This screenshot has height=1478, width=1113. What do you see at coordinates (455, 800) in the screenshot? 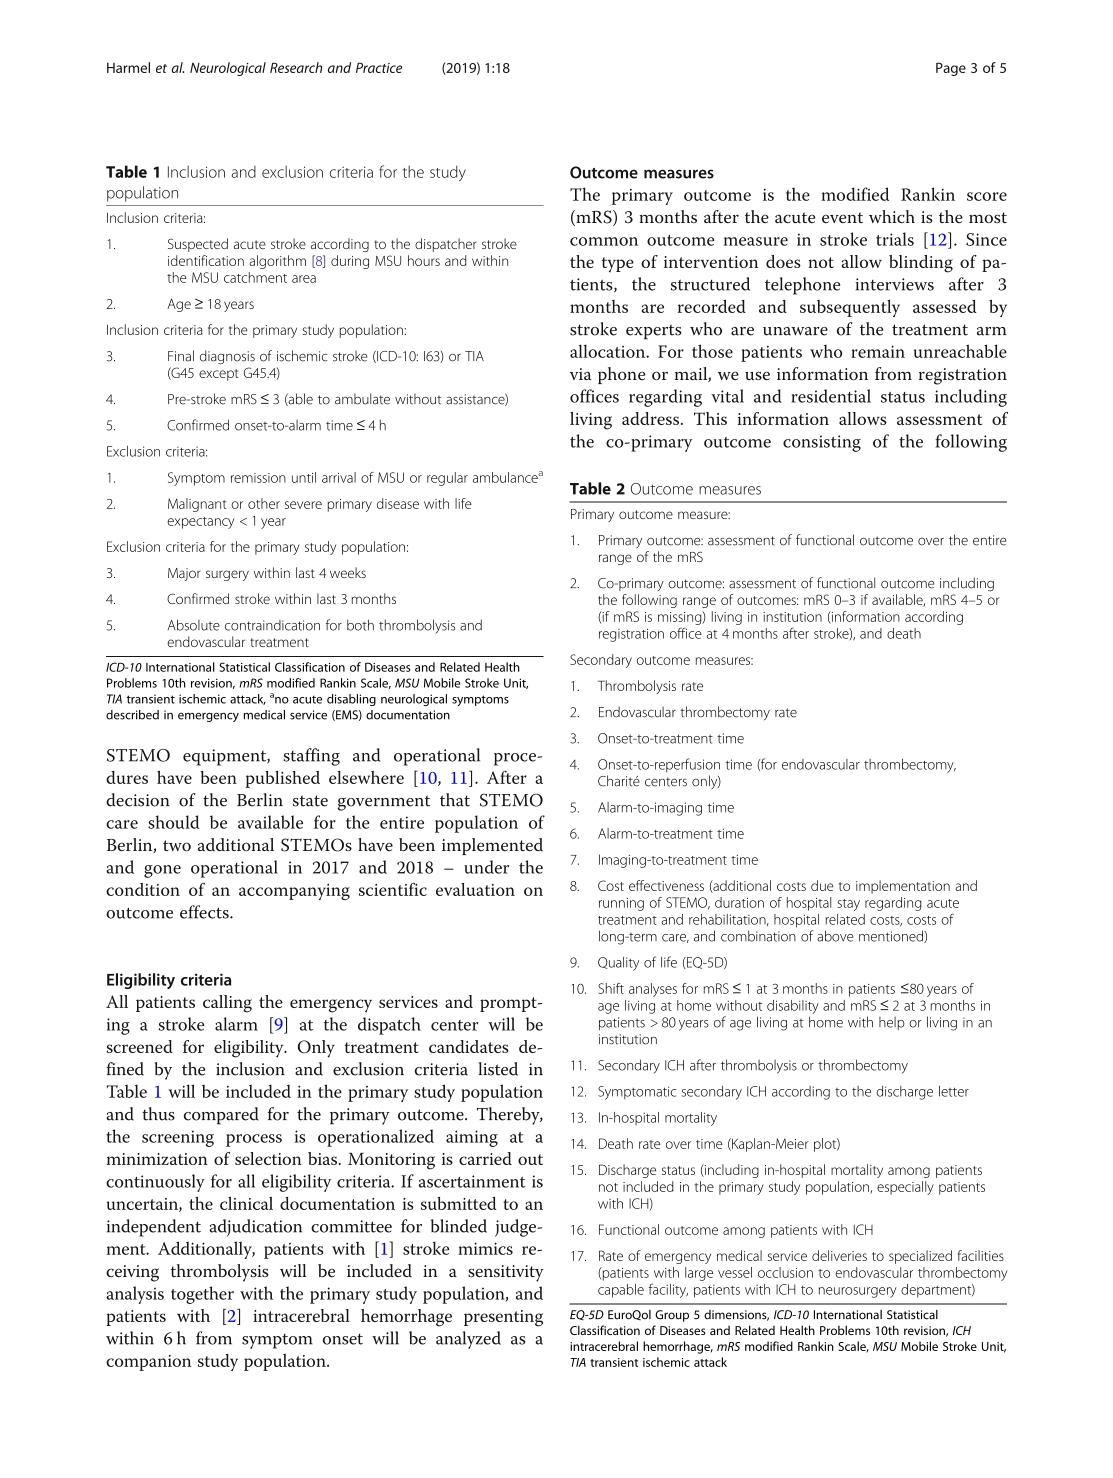
I see `that` at bounding box center [455, 800].
